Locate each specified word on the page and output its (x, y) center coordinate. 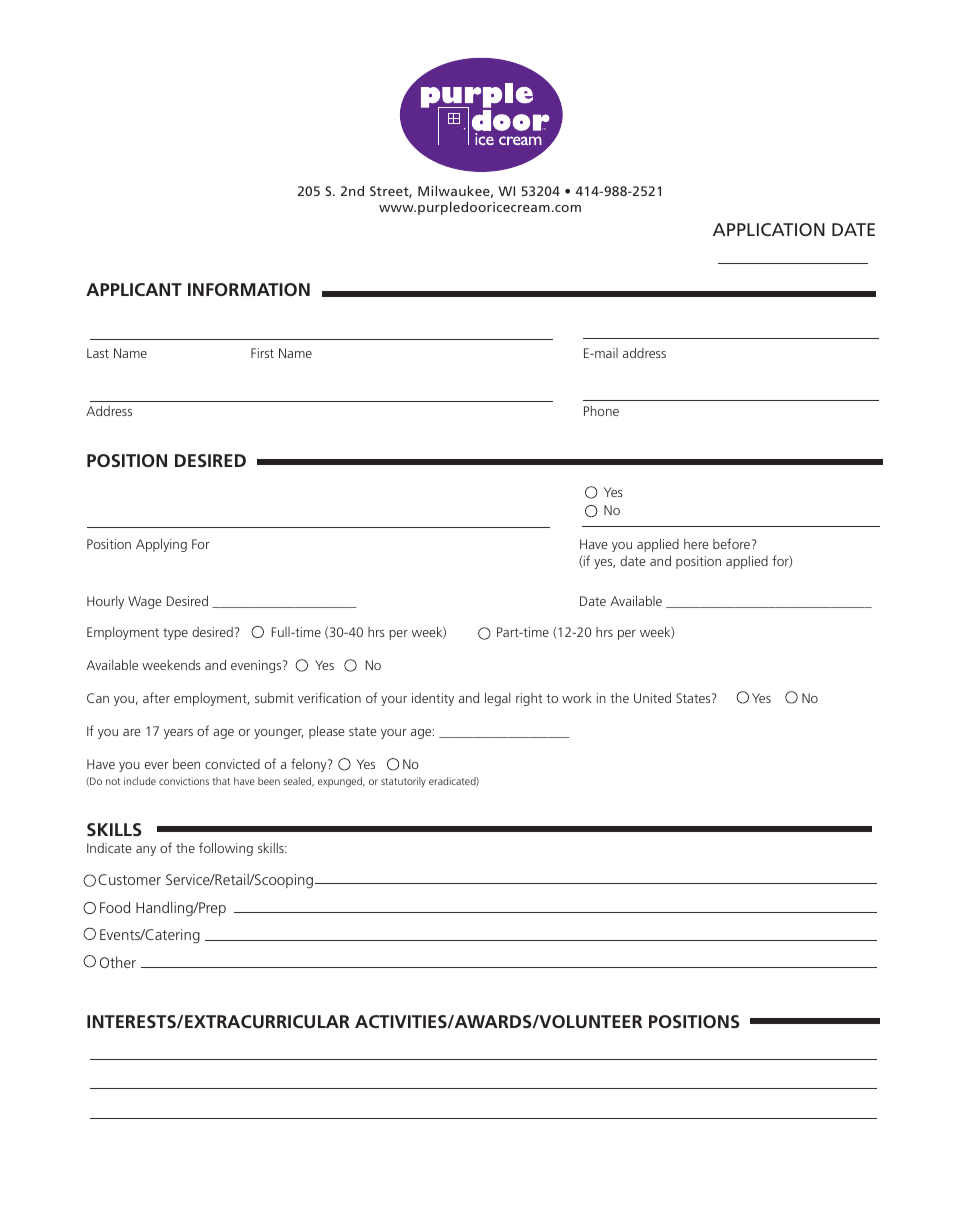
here (696, 544)
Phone (601, 411)
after (156, 697)
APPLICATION (769, 229)
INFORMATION (249, 289)
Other (118, 962)
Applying (161, 545)
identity (433, 699)
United (652, 697)
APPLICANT (134, 289)
